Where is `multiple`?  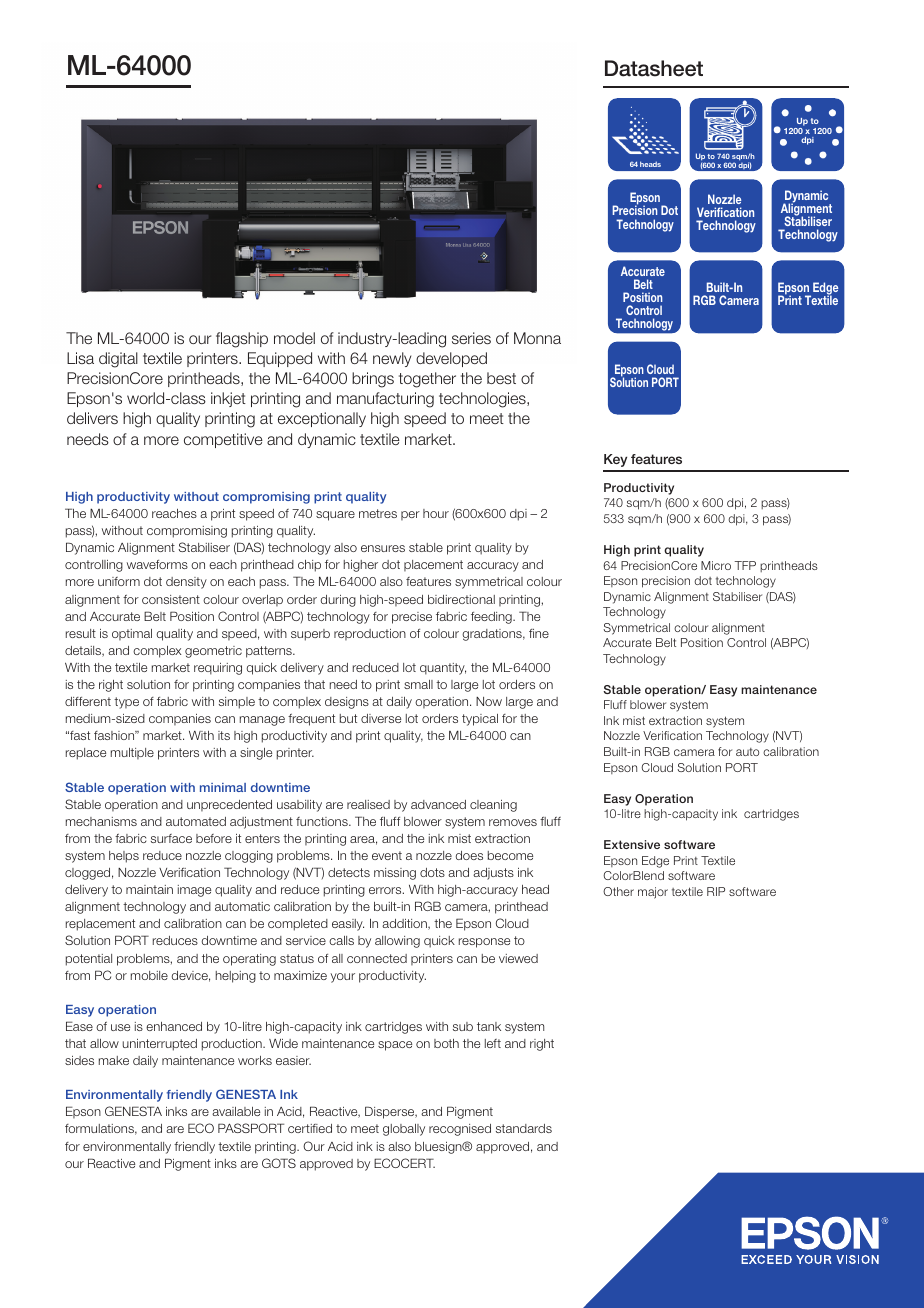 multiple is located at coordinates (132, 753).
